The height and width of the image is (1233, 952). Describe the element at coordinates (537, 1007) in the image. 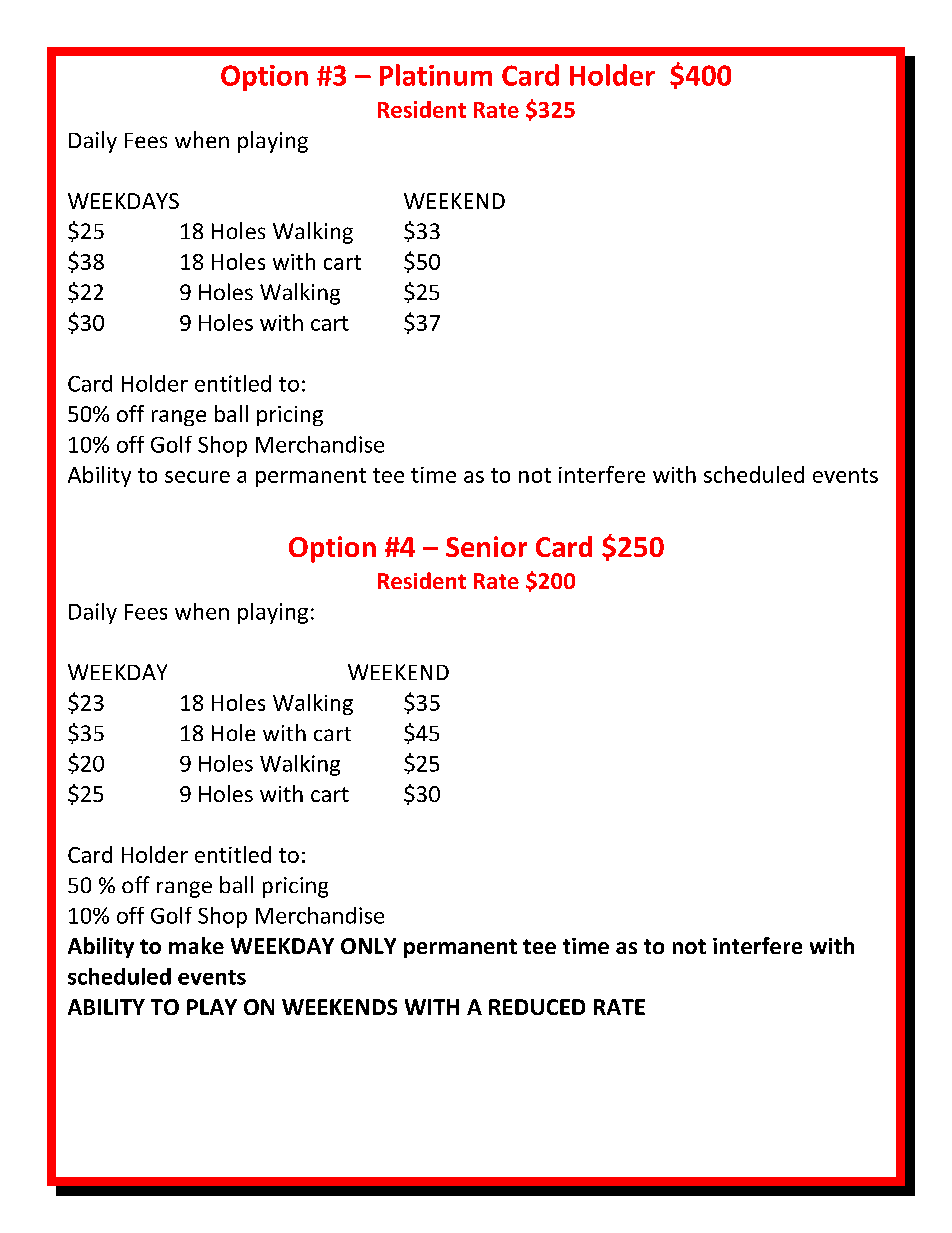

I see `REDUCED` at that location.
